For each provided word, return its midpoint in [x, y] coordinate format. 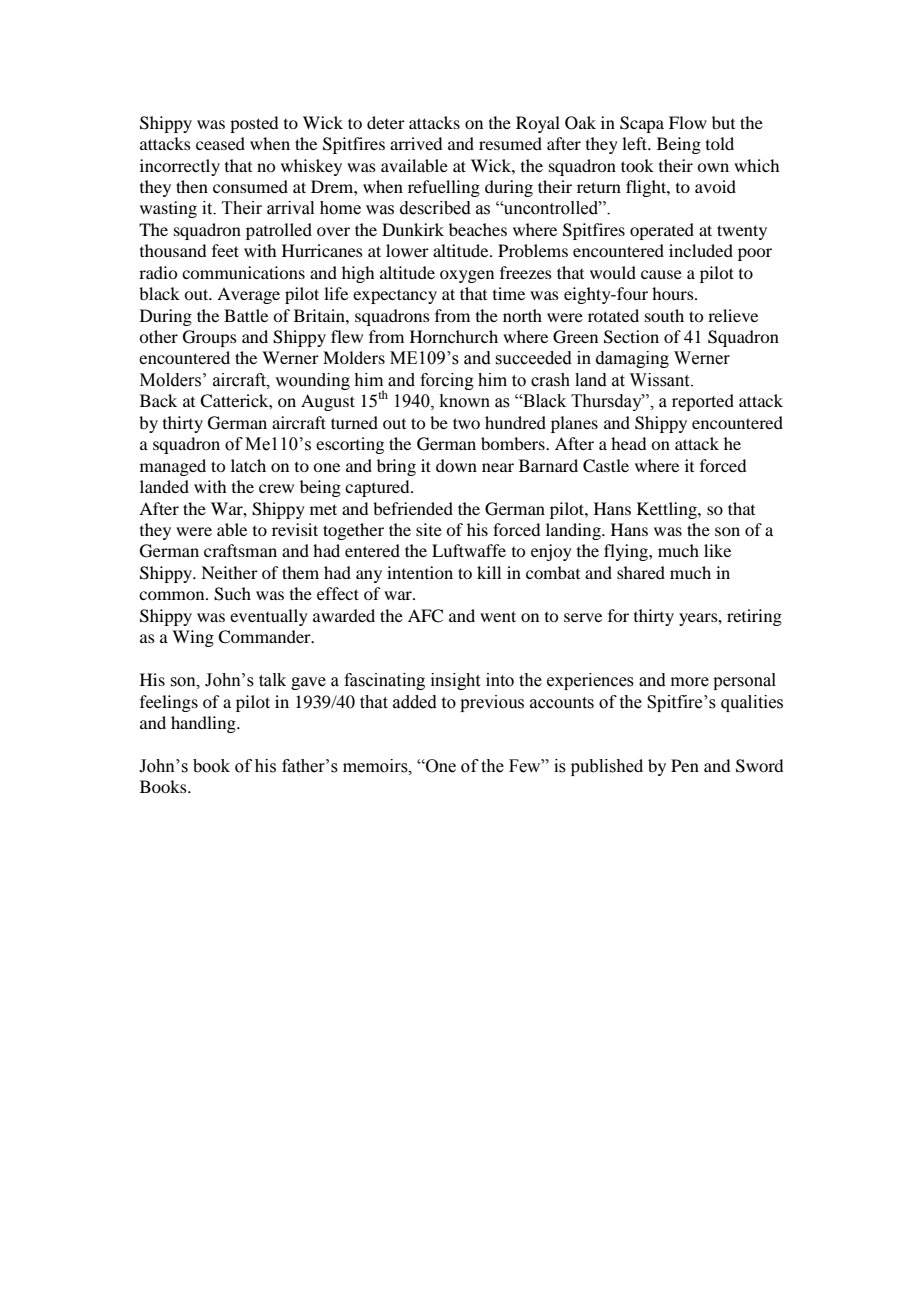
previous [492, 703]
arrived [416, 143]
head [628, 443]
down [456, 465]
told [720, 143]
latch [248, 465]
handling [204, 724]
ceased [220, 143]
